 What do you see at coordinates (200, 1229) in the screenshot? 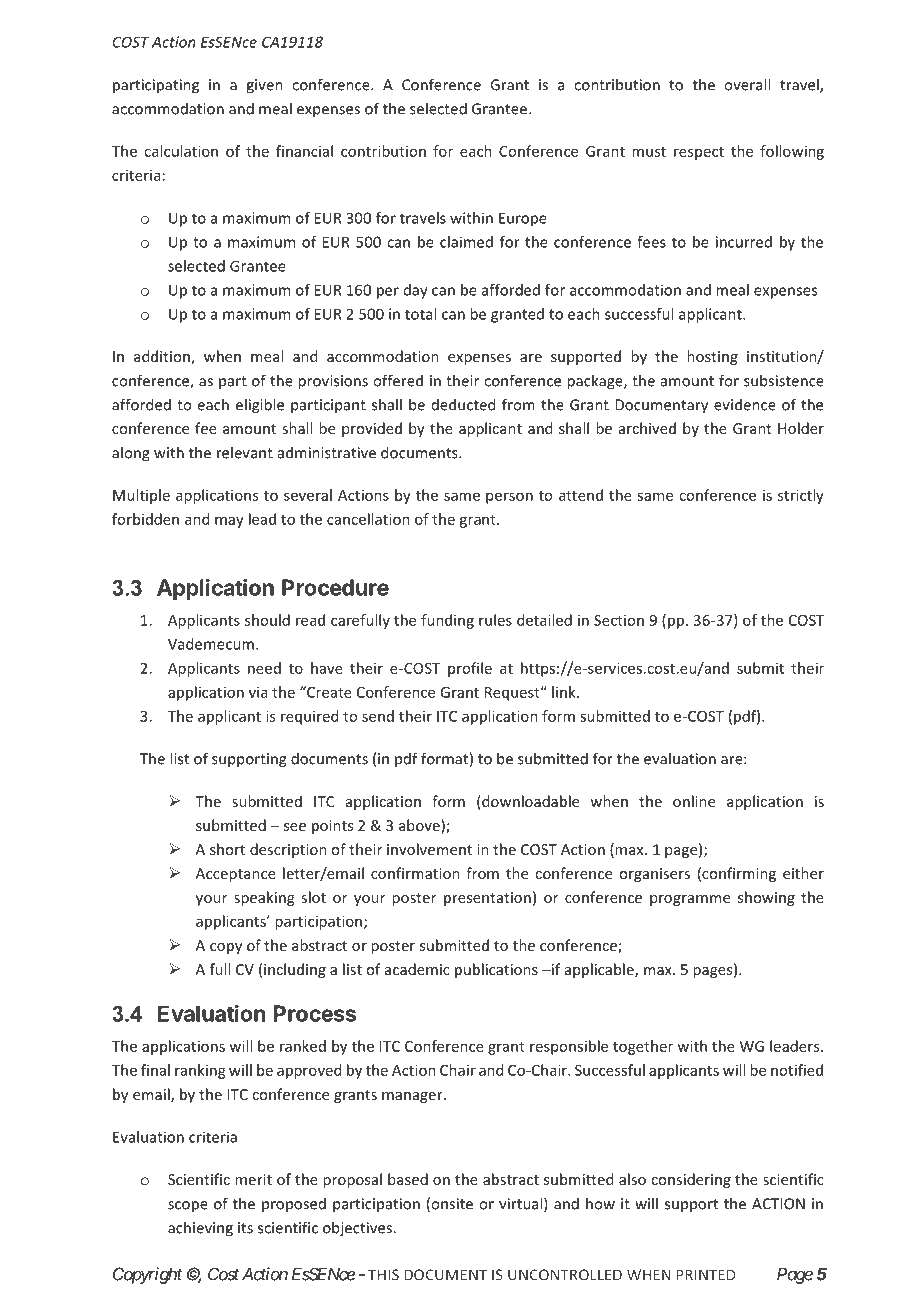
I see `achieving` at bounding box center [200, 1229].
